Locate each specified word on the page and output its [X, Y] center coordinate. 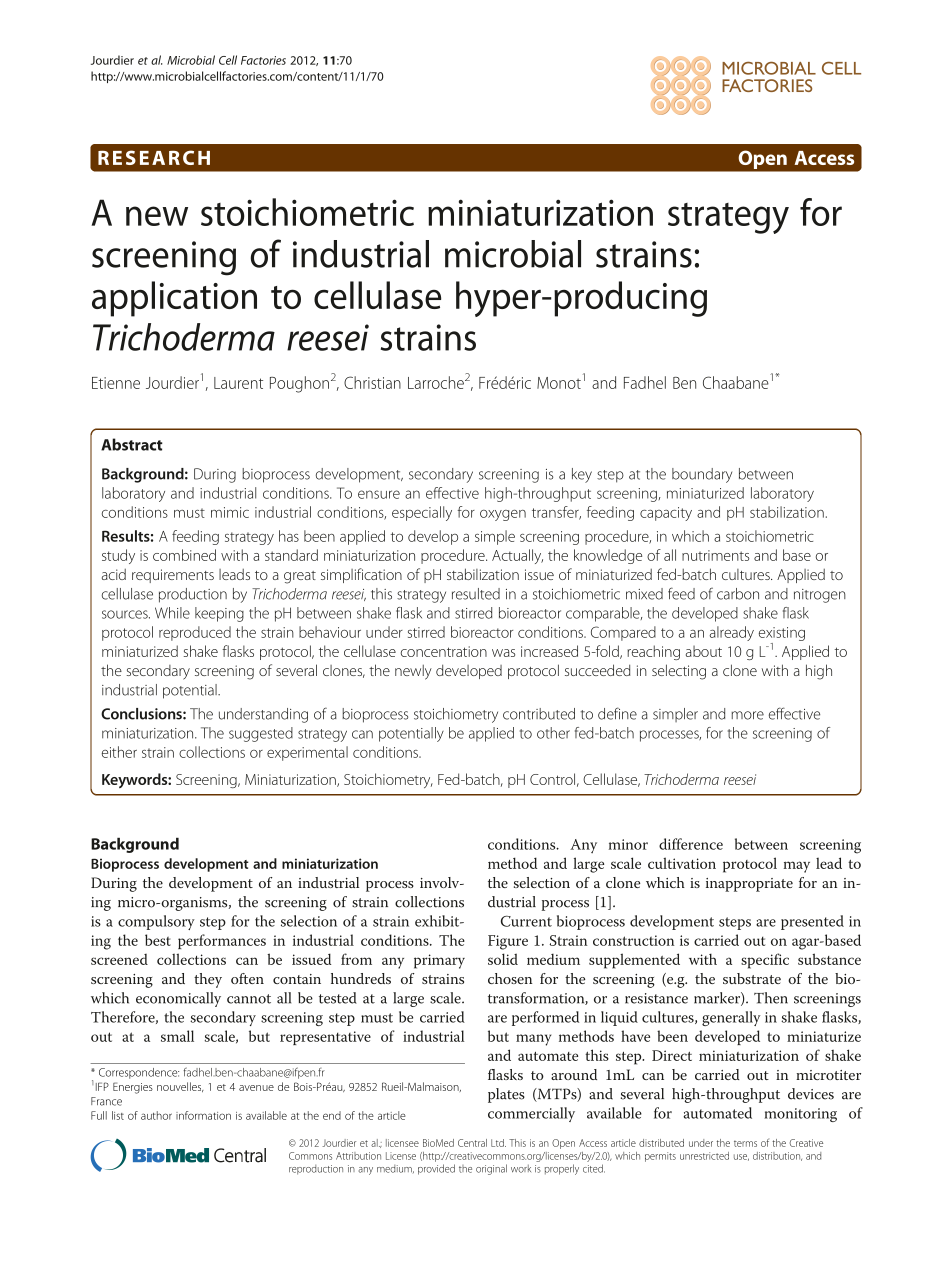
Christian [372, 382]
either [119, 752]
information [203, 1115]
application [174, 299]
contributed [539, 714]
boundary [702, 475]
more [747, 715]
